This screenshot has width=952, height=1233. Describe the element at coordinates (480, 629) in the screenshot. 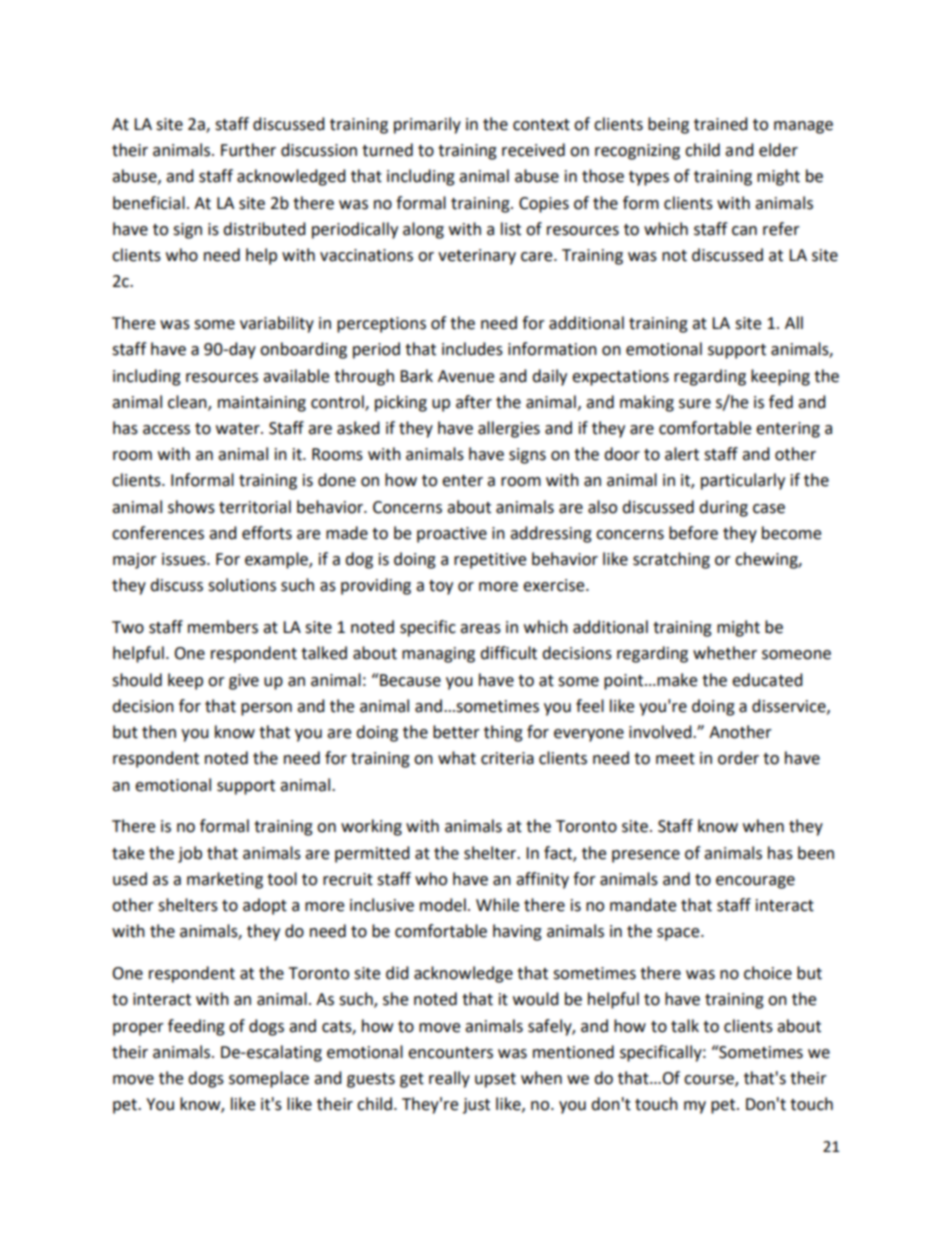

I see `areas` at that location.
